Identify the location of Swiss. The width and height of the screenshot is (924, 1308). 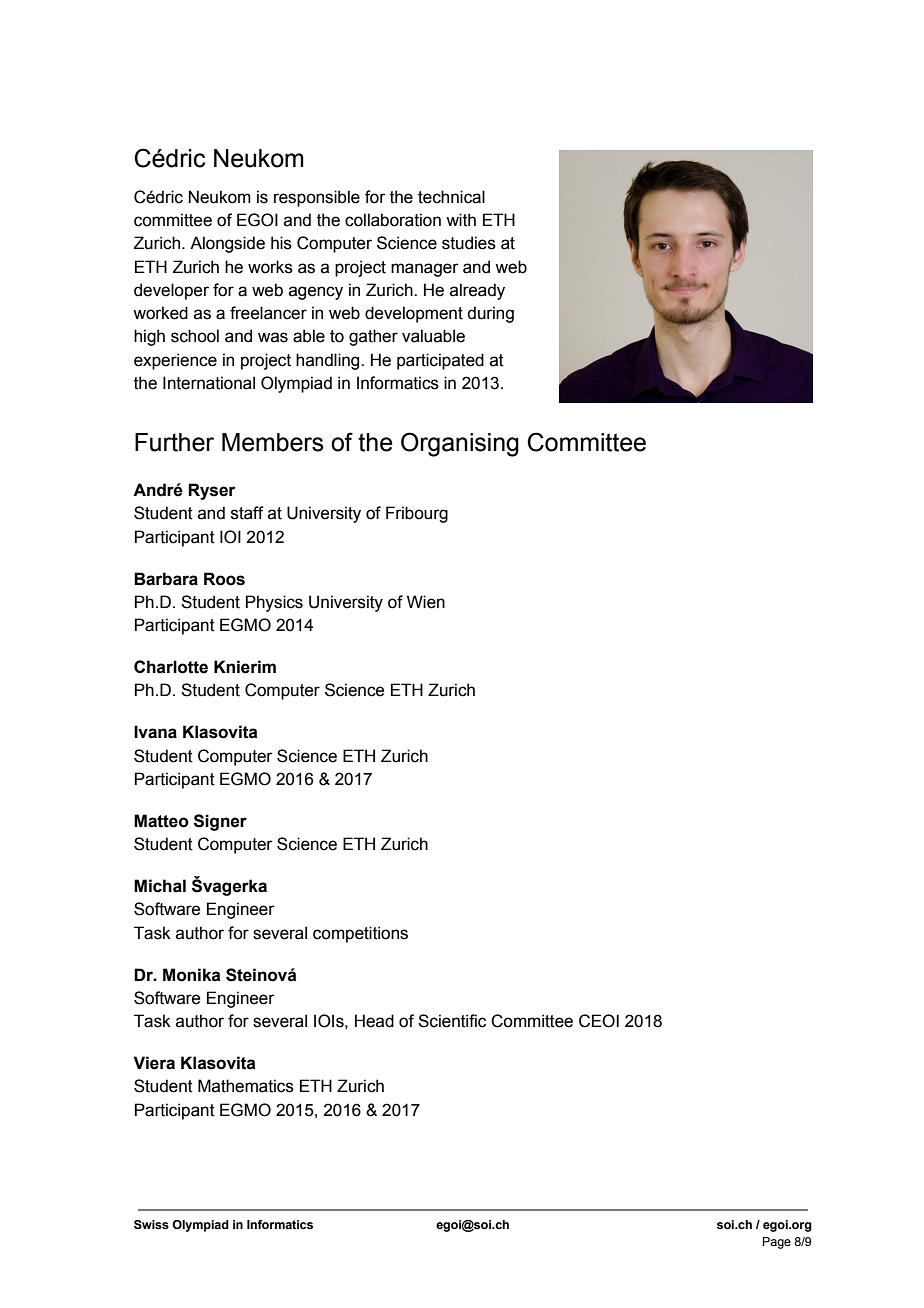
(151, 1224).
